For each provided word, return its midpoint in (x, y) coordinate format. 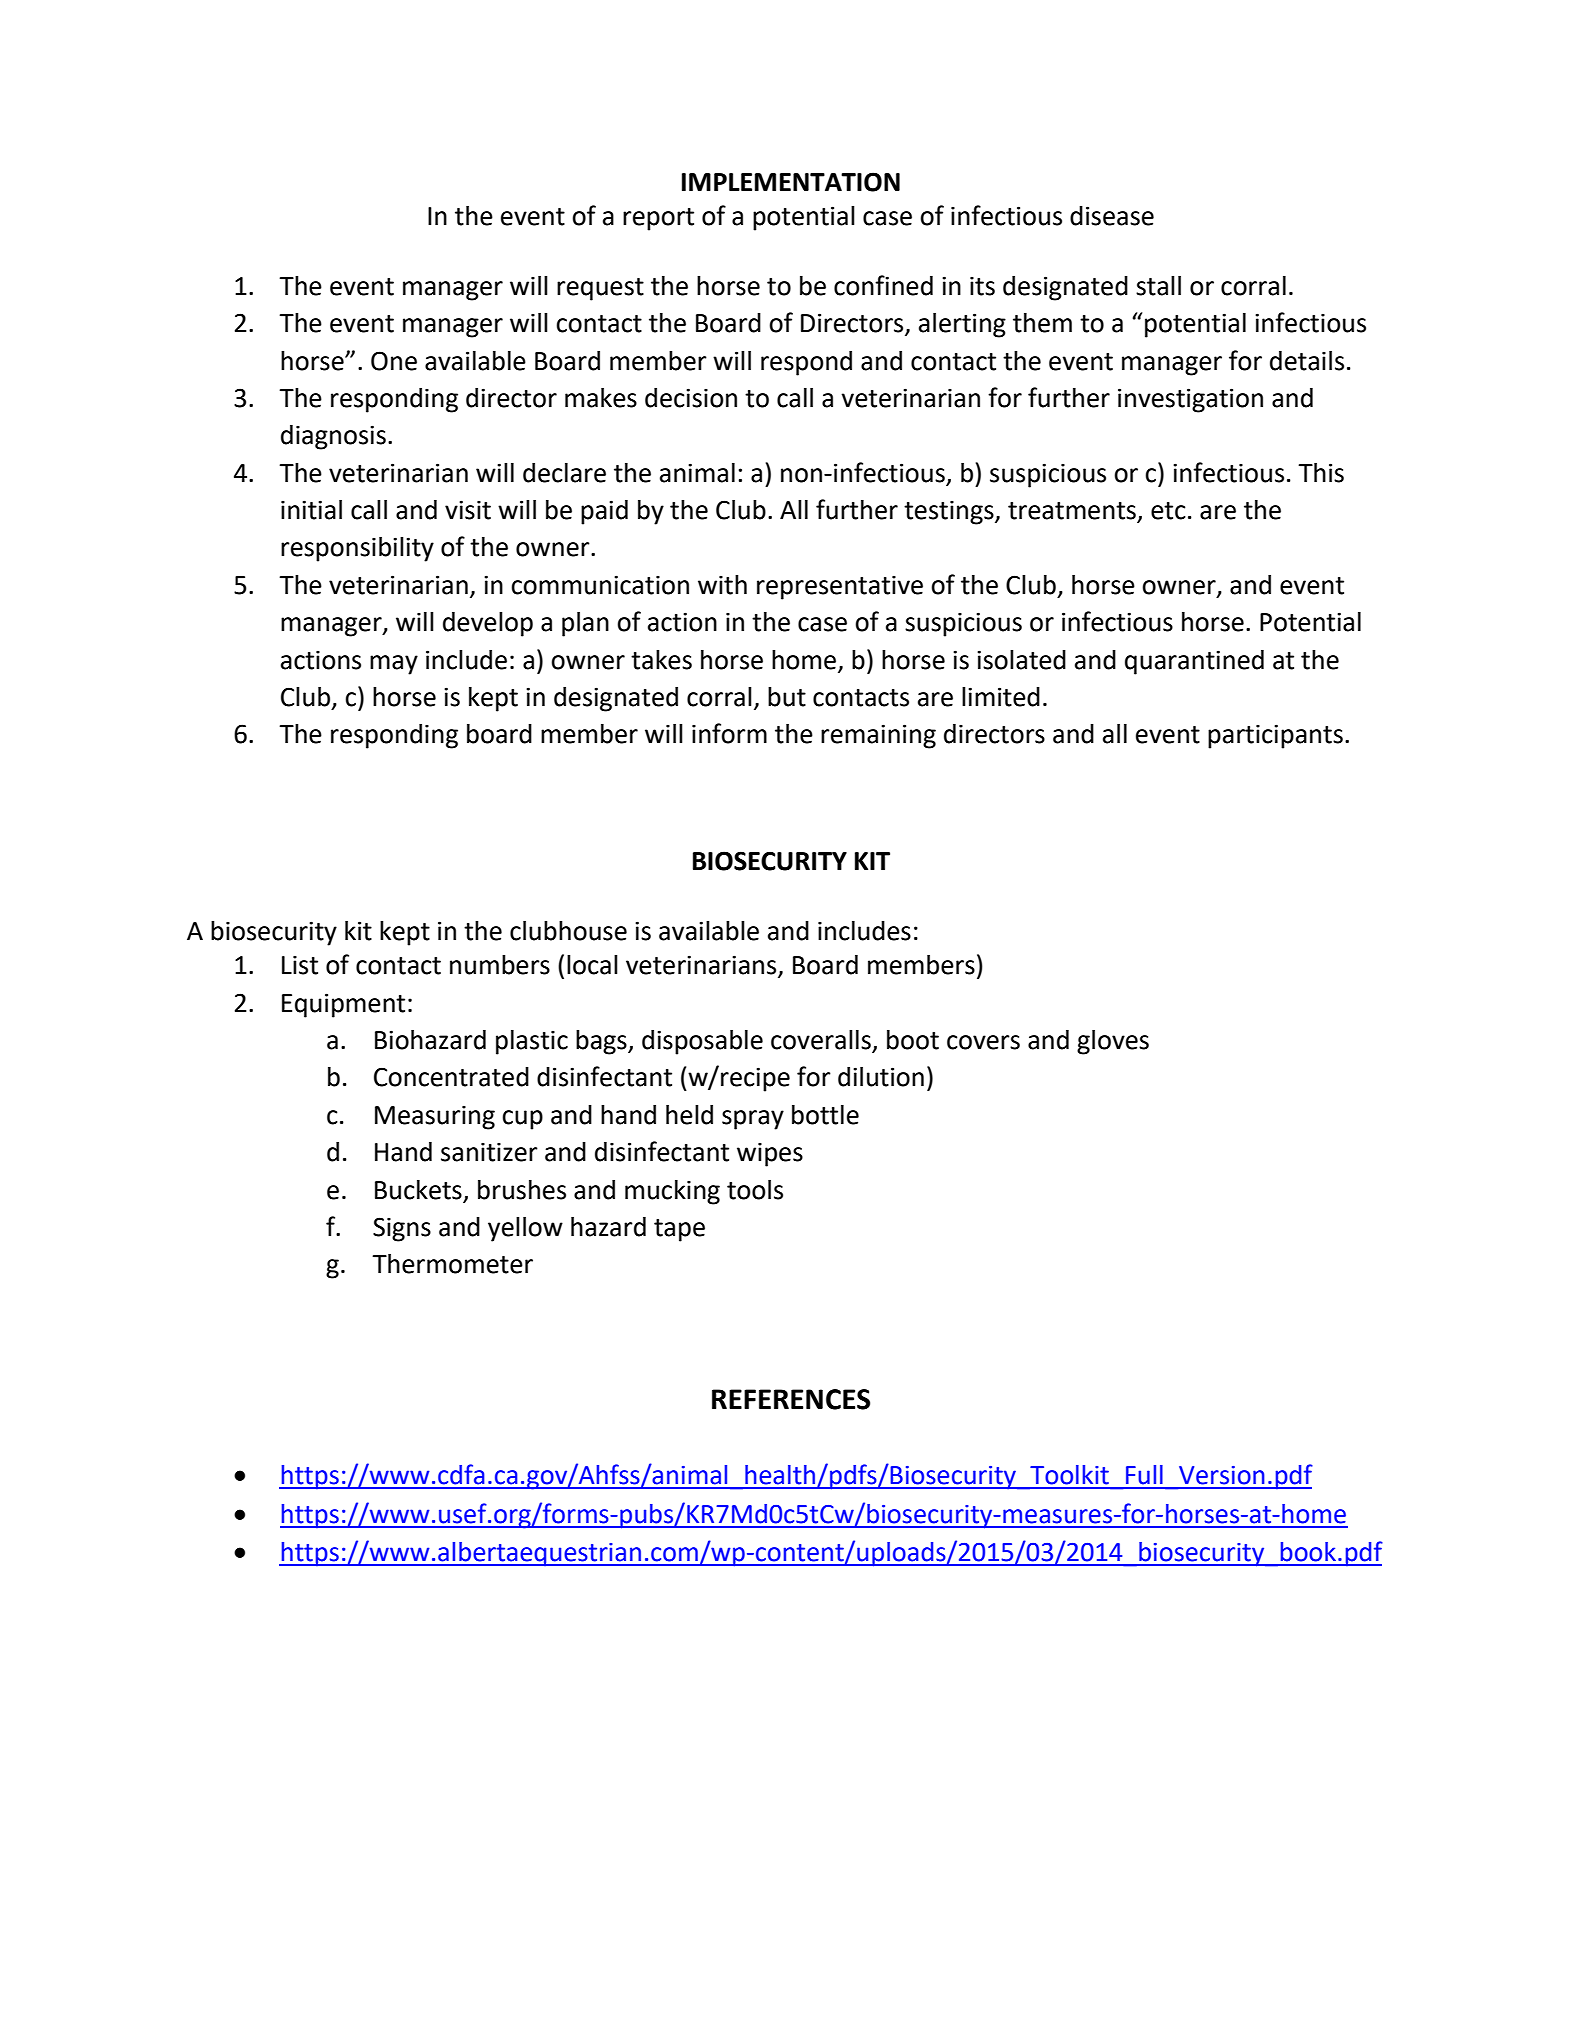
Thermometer (452, 1264)
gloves (1113, 1042)
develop (488, 624)
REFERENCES (791, 1399)
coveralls (821, 1040)
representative (840, 587)
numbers (500, 965)
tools (755, 1190)
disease (1112, 216)
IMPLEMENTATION (791, 182)
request (600, 289)
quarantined (1194, 662)
